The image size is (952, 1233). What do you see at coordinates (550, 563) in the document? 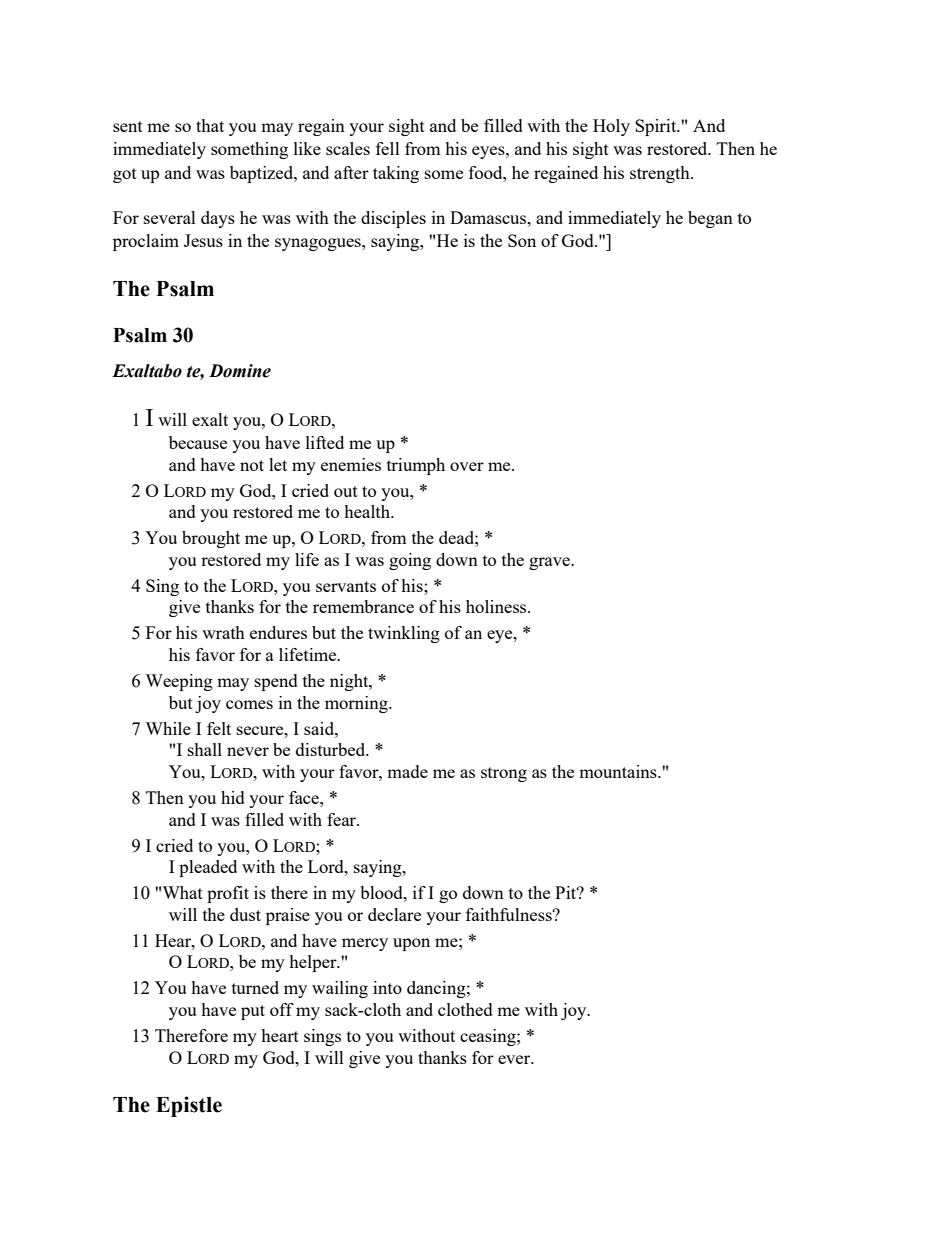
I see `grave` at bounding box center [550, 563].
